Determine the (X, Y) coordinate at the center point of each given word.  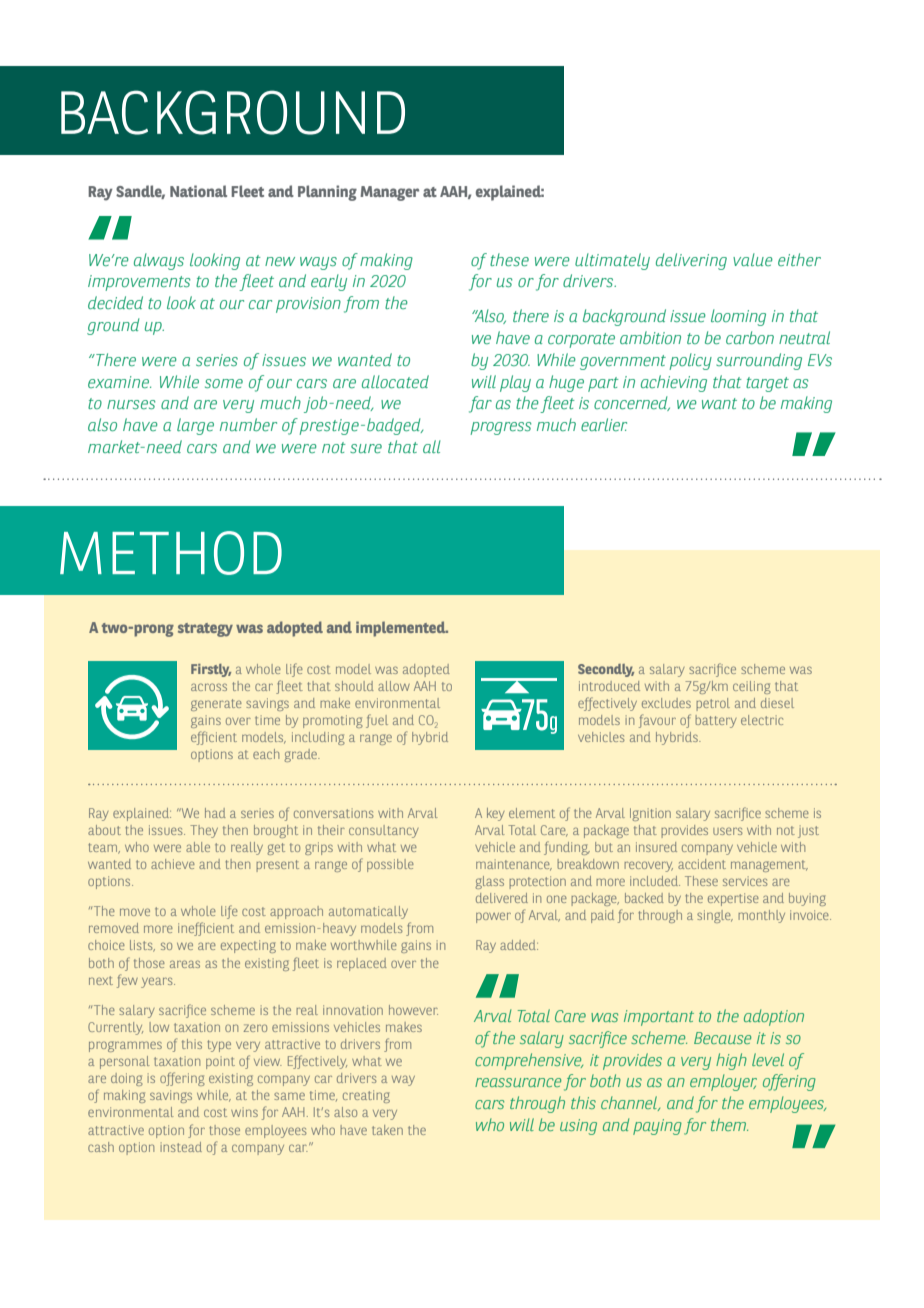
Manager (389, 193)
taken (387, 1130)
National (198, 191)
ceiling (752, 687)
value (753, 259)
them (729, 1124)
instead (181, 1147)
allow (394, 686)
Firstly (211, 670)
